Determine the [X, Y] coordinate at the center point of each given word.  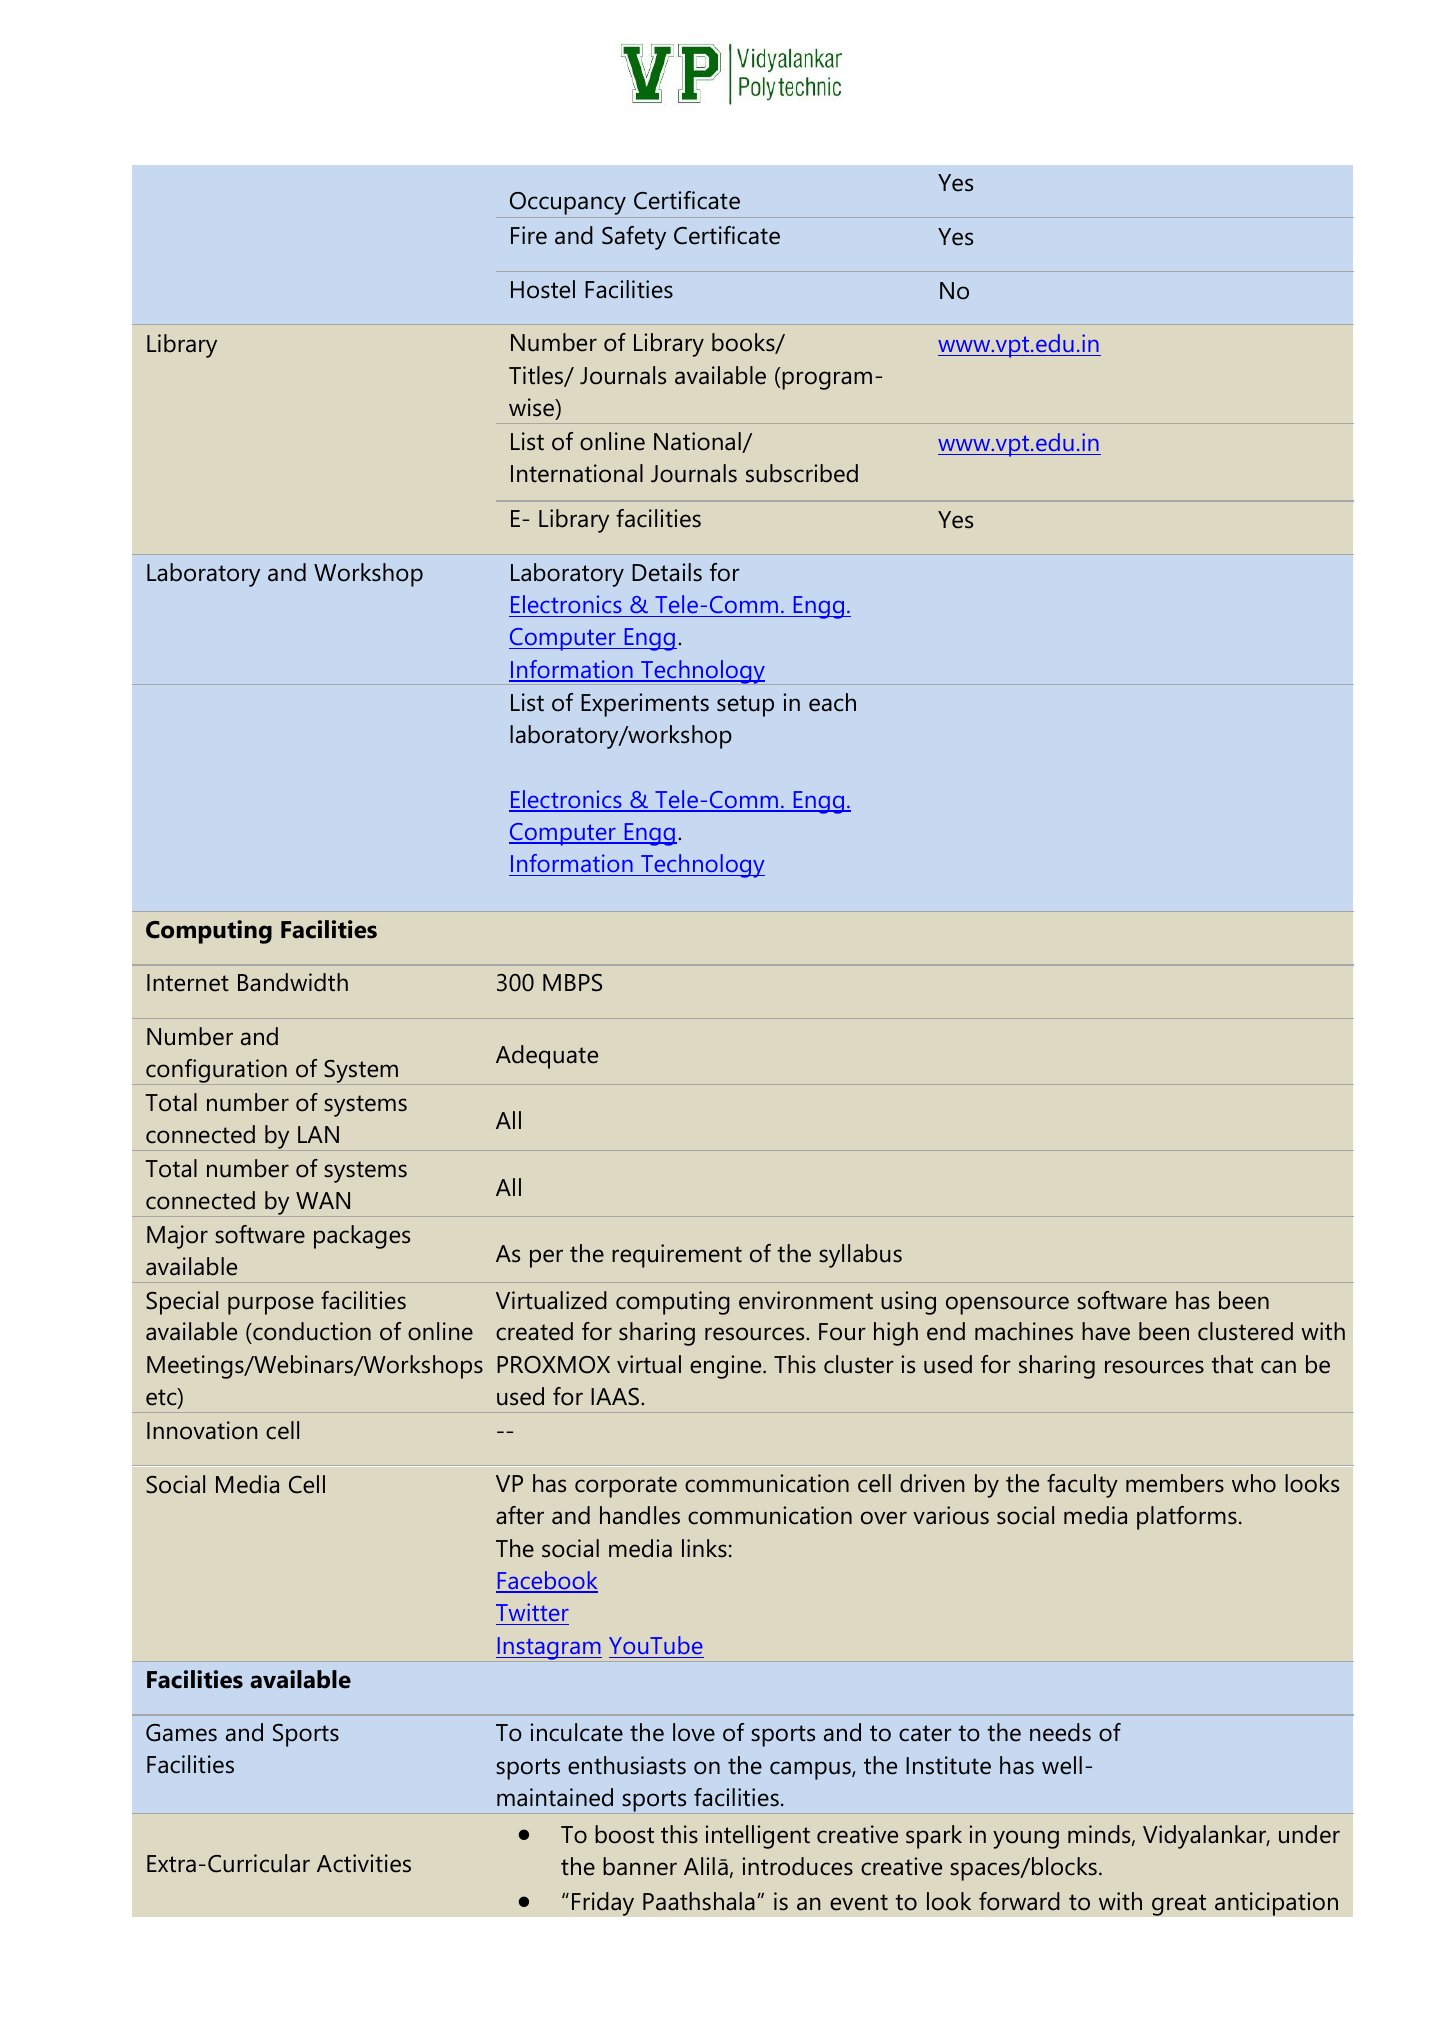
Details [667, 572]
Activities [364, 1863]
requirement [677, 1256]
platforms [1187, 1518]
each [832, 702]
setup [745, 706]
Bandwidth [293, 982]
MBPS [572, 983]
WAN [323, 1200]
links [704, 1548]
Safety [634, 238]
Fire [529, 235]
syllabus [860, 1256]
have [1106, 1331]
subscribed [802, 473]
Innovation [202, 1430]
